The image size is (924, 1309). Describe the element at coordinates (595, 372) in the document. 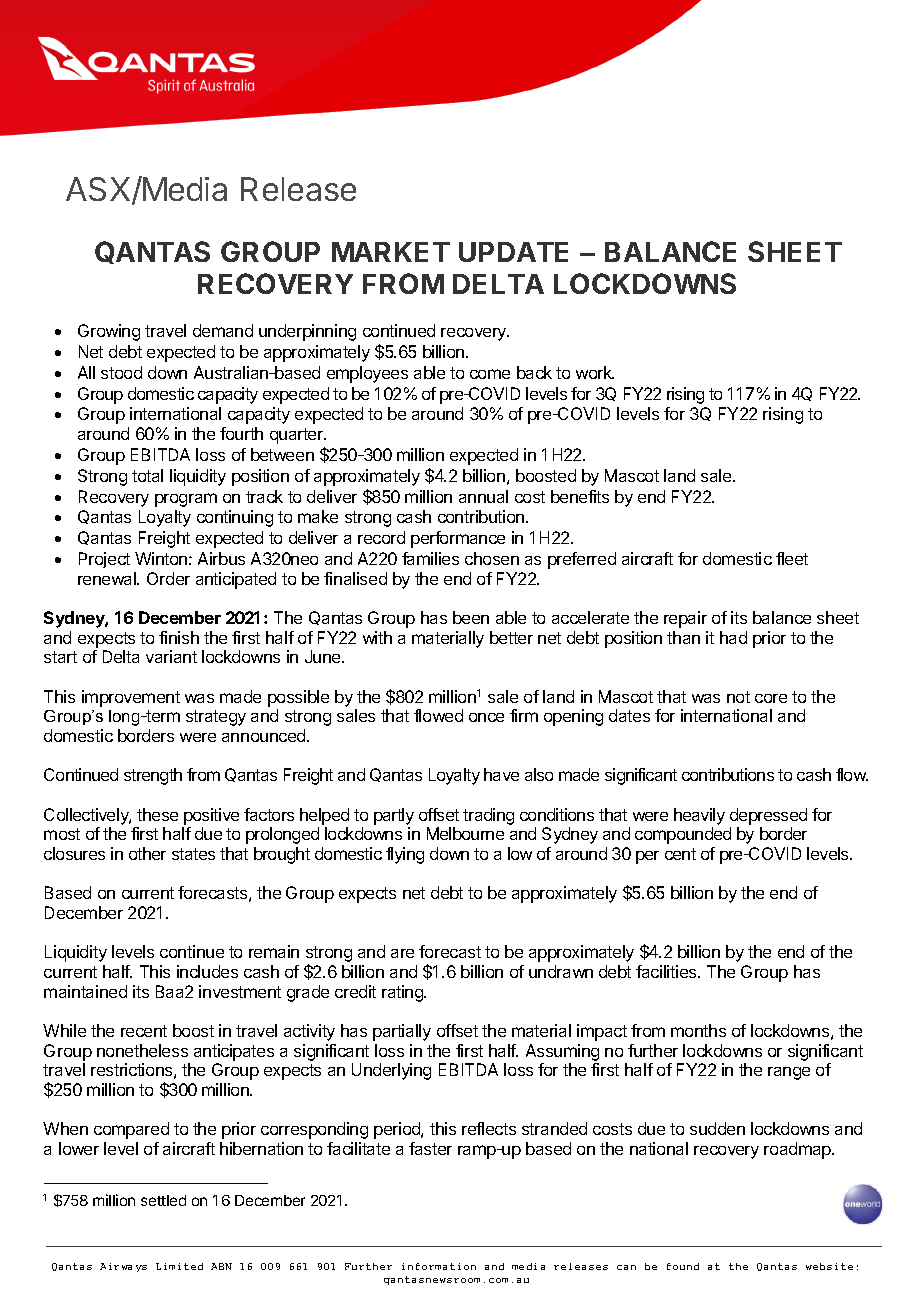

I see `work` at that location.
